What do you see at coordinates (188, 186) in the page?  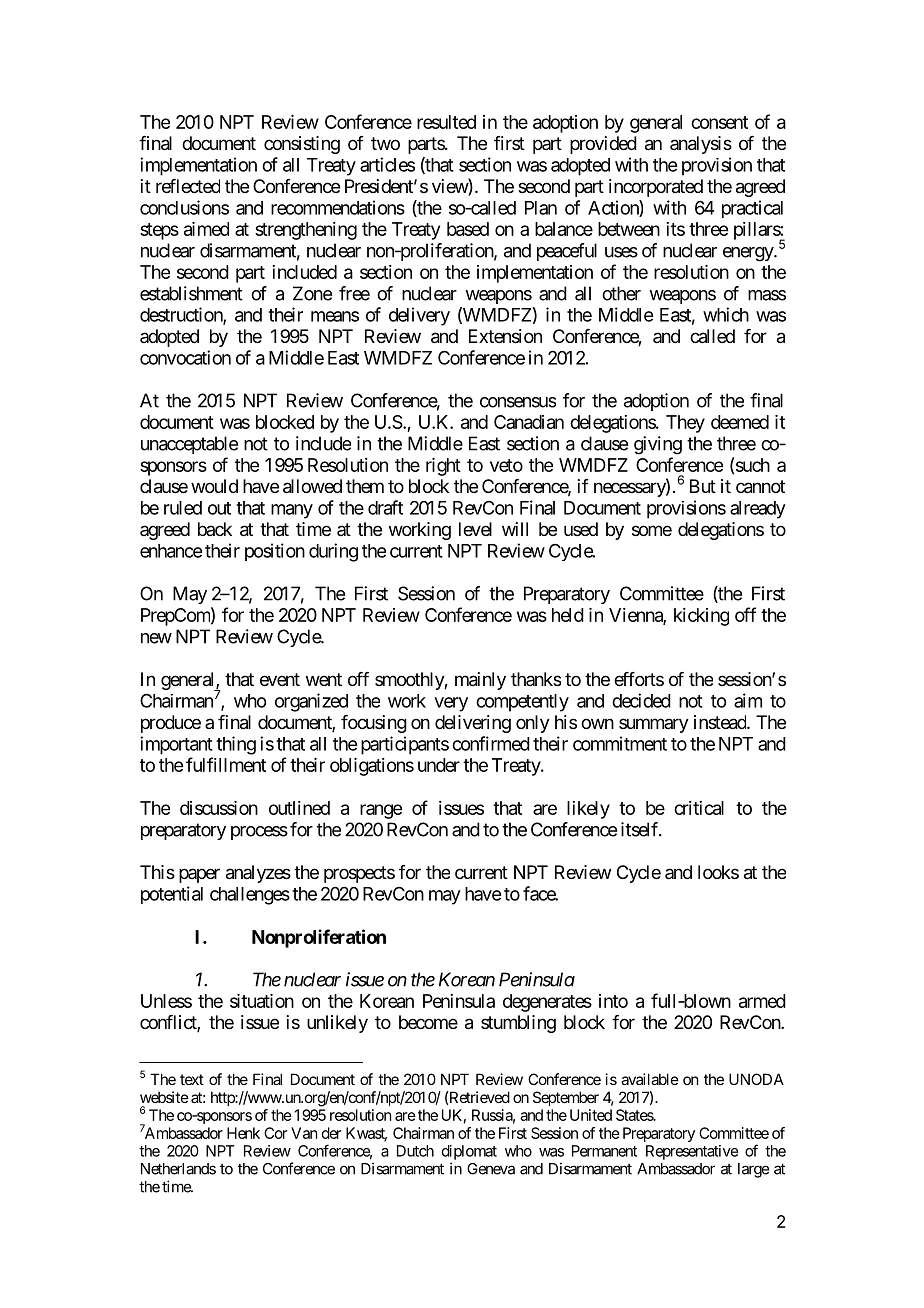 I see `reflected` at bounding box center [188, 186].
